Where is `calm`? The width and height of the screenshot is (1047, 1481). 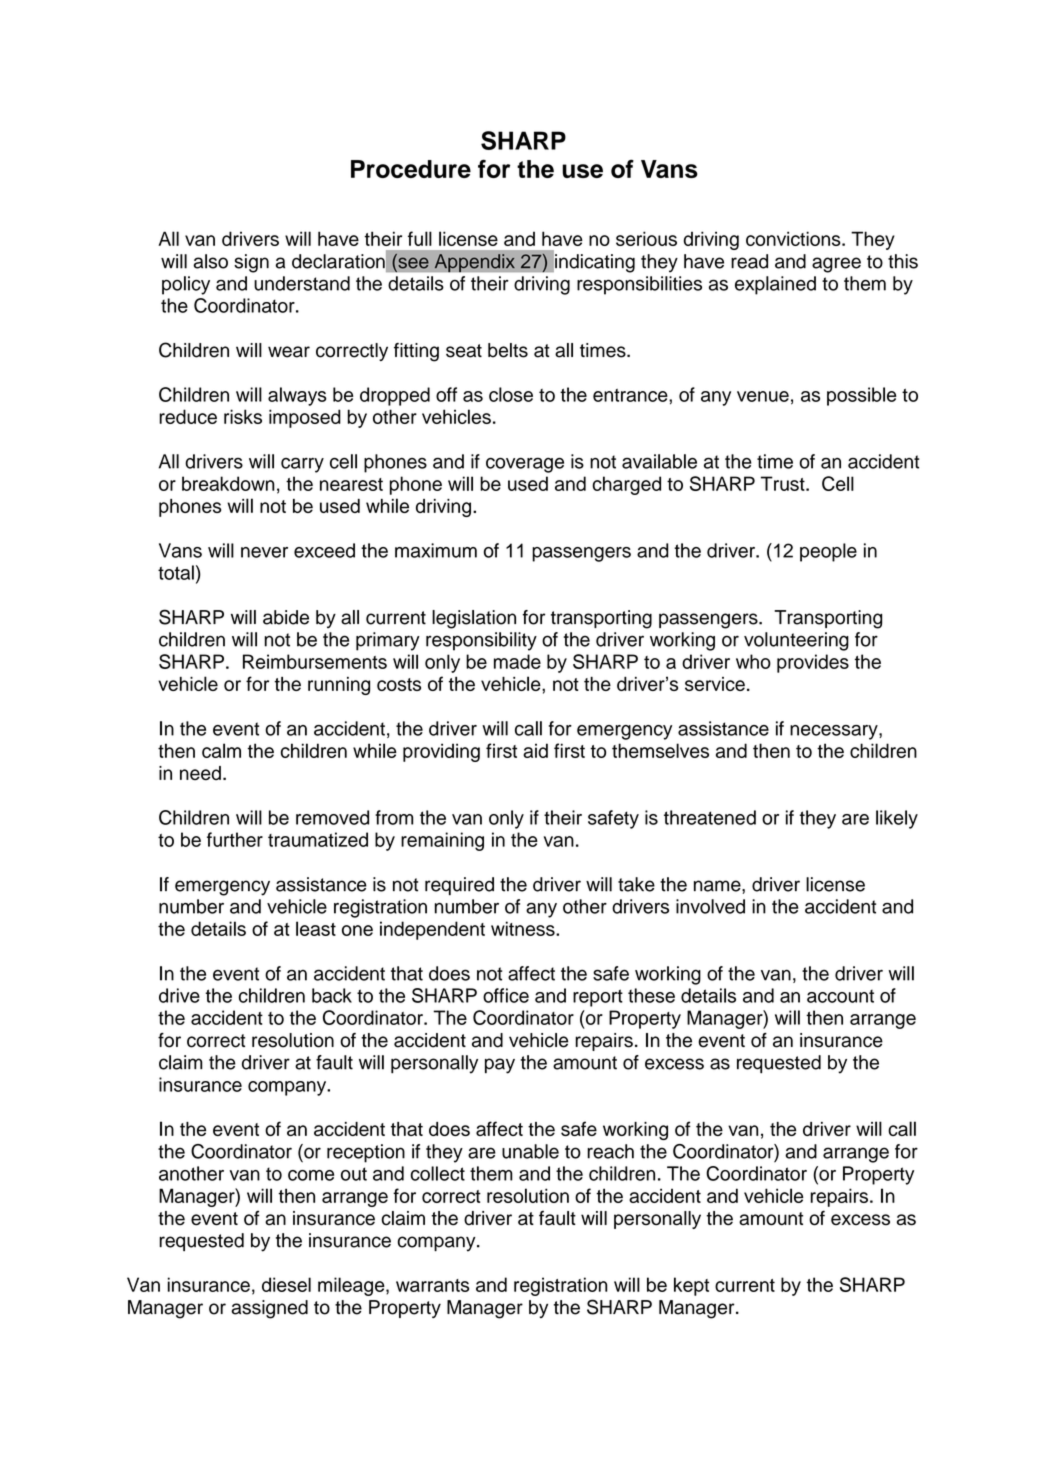
calm is located at coordinates (221, 750).
